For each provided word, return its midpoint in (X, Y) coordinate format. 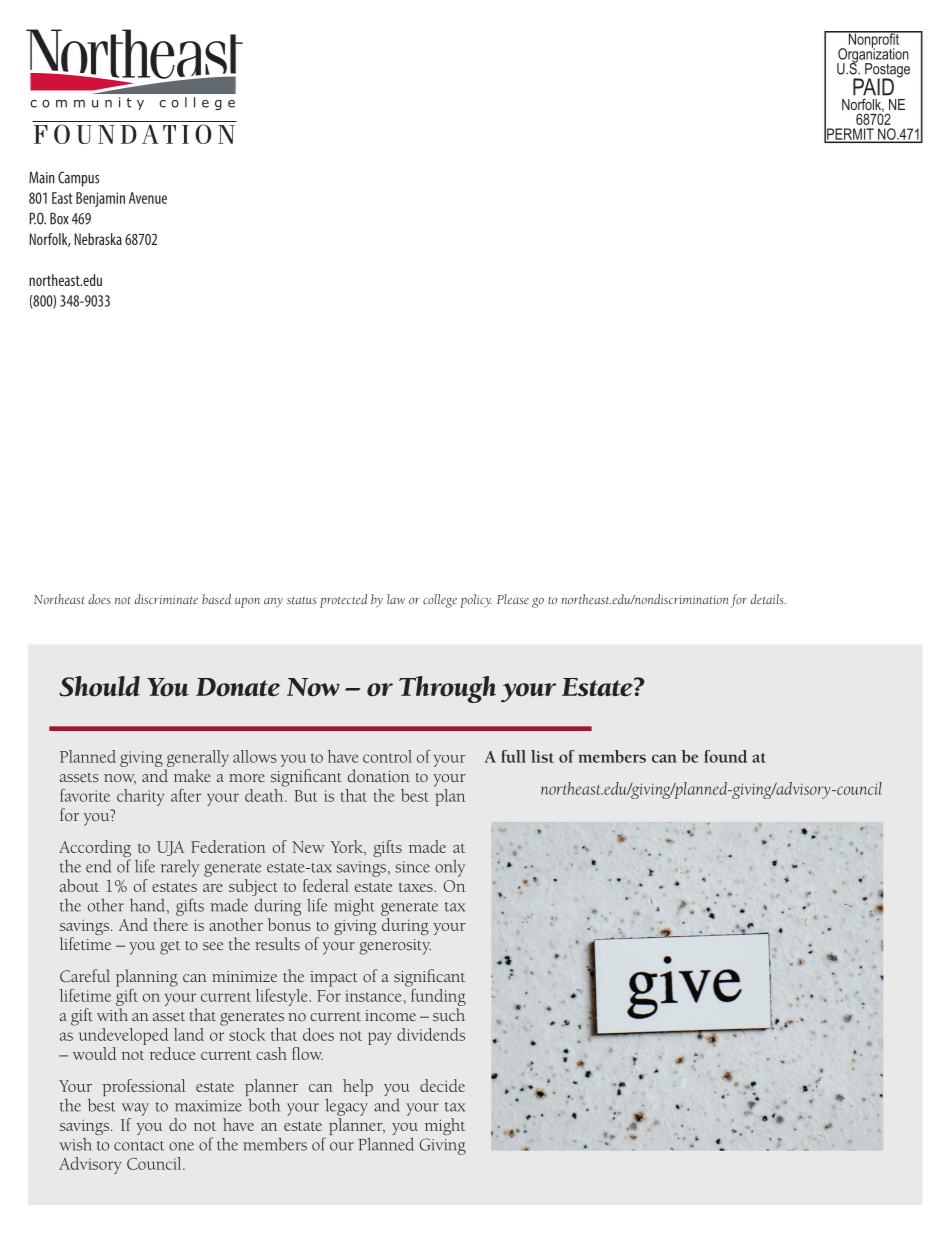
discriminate (166, 599)
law (396, 599)
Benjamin (100, 199)
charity (141, 797)
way (135, 1109)
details (768, 599)
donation (379, 775)
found (725, 756)
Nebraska (98, 239)
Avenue (148, 198)
